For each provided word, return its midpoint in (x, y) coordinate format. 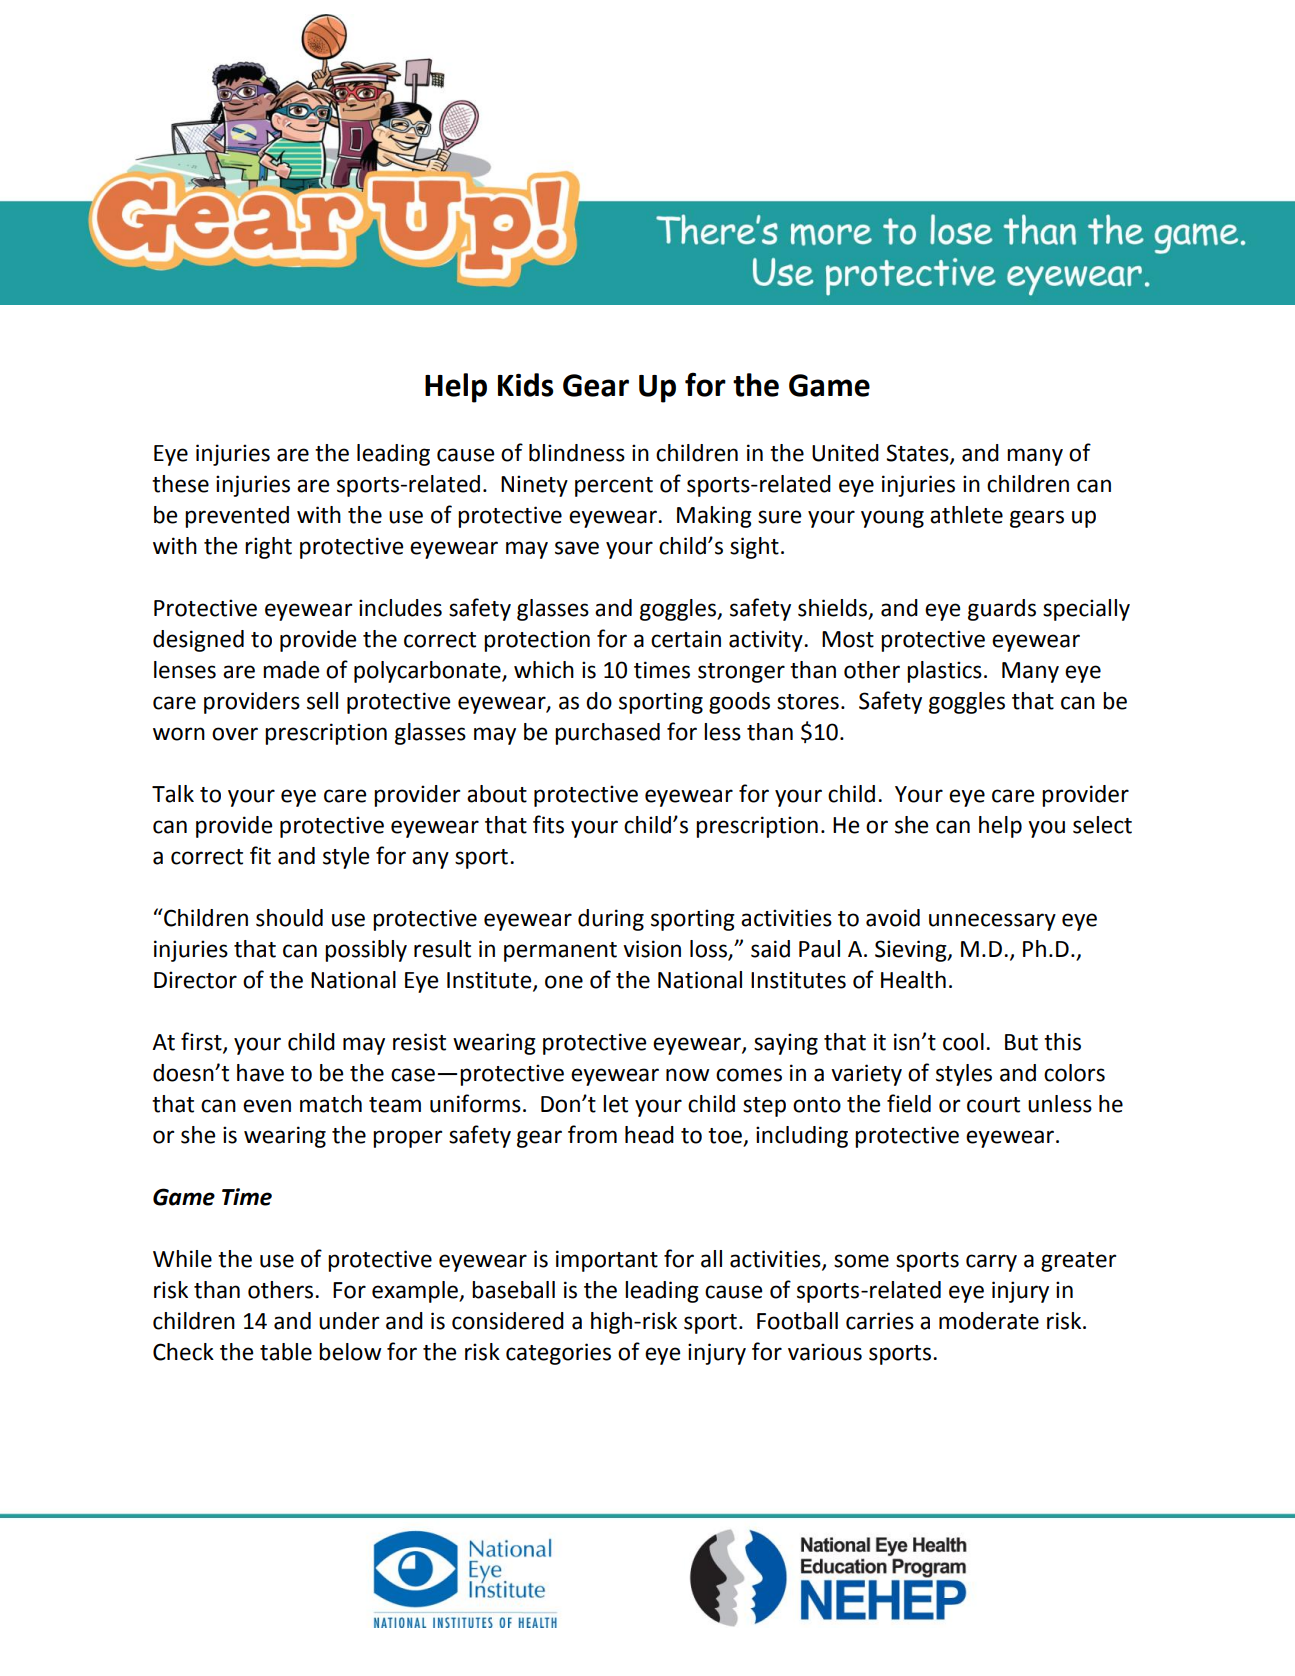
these (180, 484)
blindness (577, 453)
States (918, 453)
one (564, 982)
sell (322, 701)
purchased (607, 734)
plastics (944, 672)
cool (963, 1042)
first (202, 1042)
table (286, 1352)
